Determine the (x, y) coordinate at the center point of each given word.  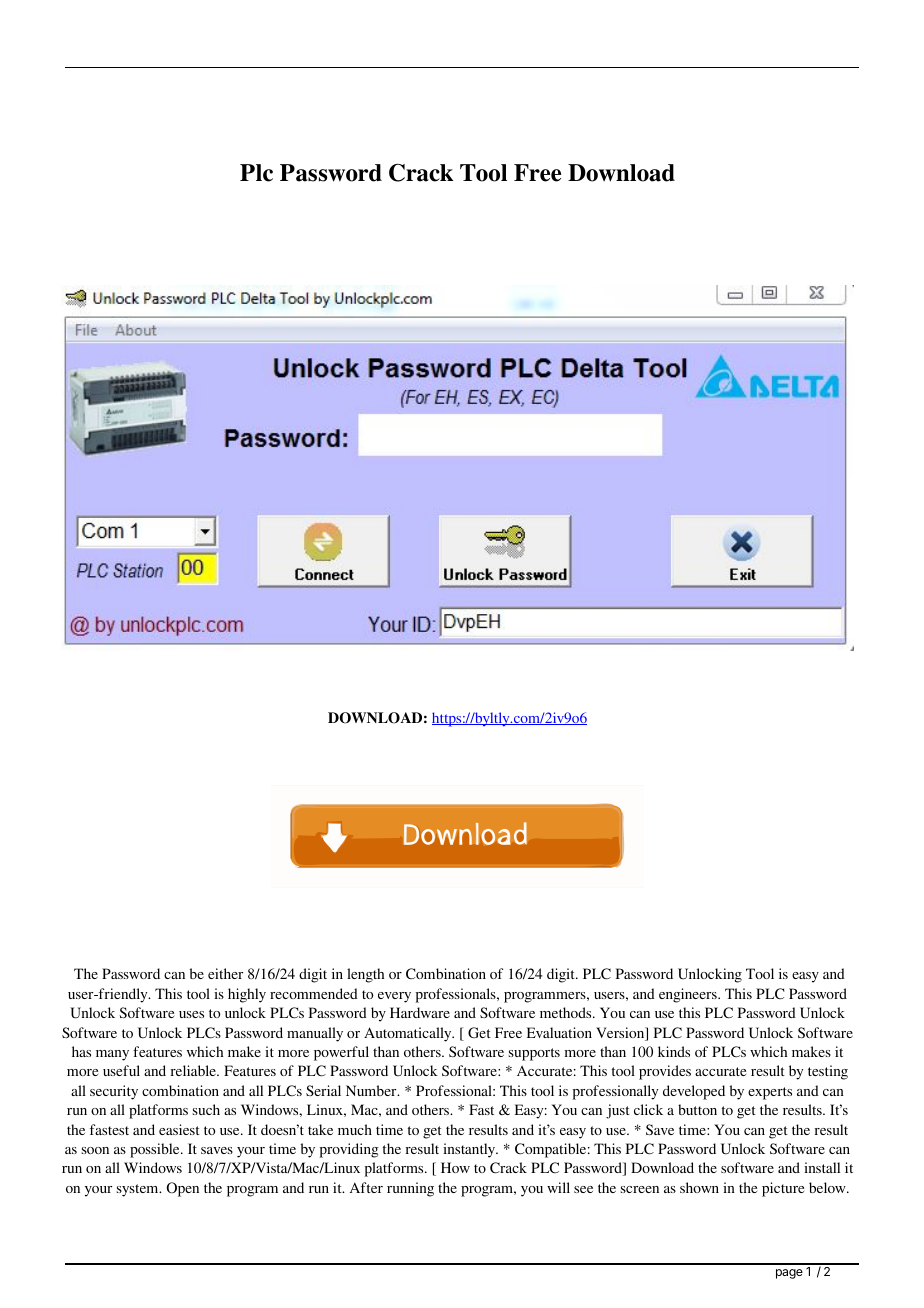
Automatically (409, 1034)
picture (783, 1189)
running (410, 1189)
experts (770, 1093)
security (114, 1092)
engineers (689, 995)
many (112, 1055)
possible (156, 1150)
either (225, 973)
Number (372, 1090)
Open (183, 1189)
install (822, 1167)
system (139, 1190)
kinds (674, 1051)
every (394, 997)
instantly (470, 1150)
